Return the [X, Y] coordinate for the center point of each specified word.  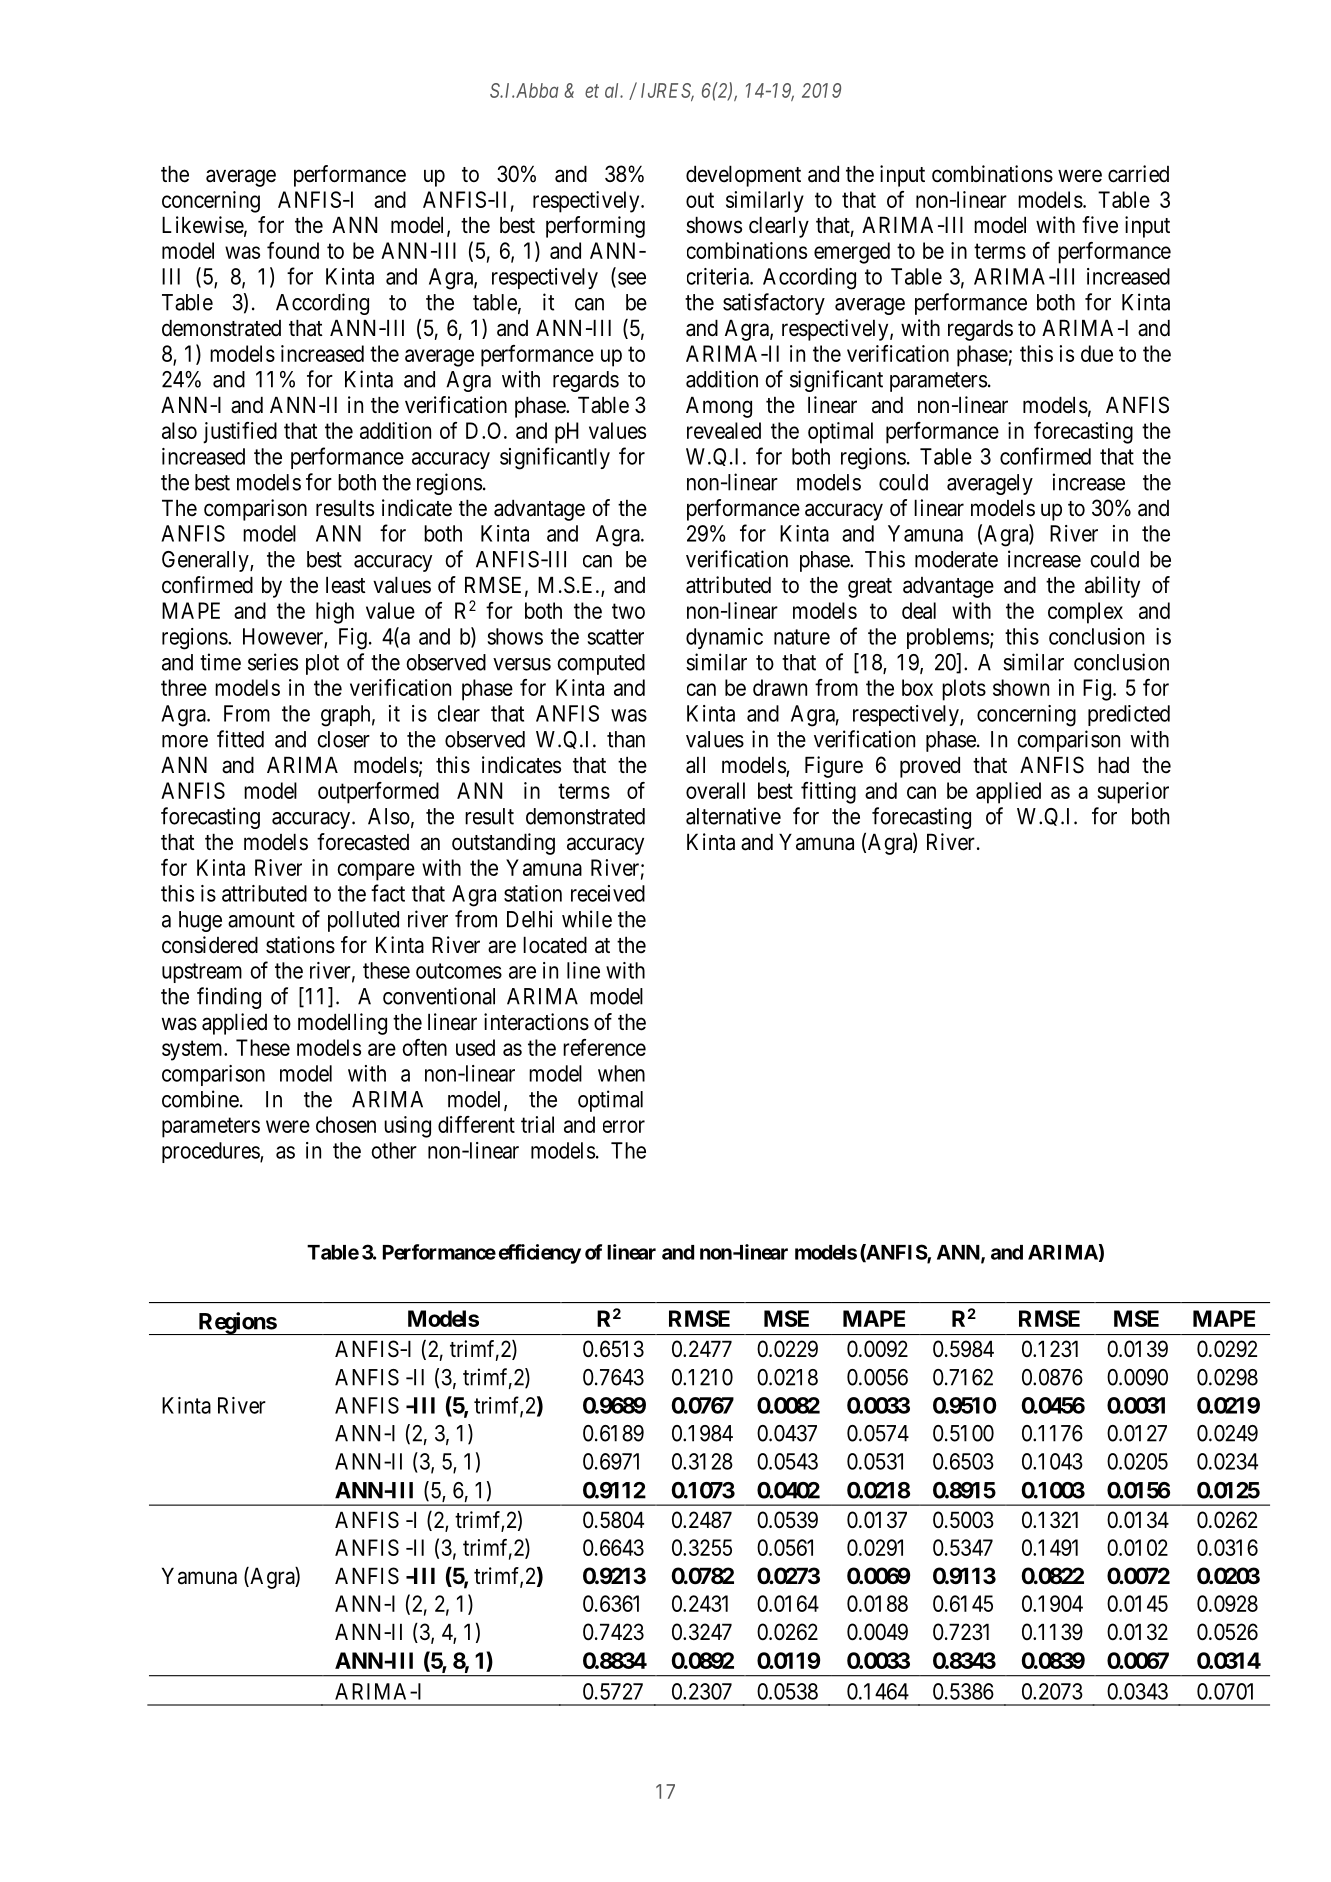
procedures [211, 1152]
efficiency [540, 1254]
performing [595, 227]
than [626, 739]
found [293, 250]
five [1100, 225]
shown [1021, 687]
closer [343, 739]
